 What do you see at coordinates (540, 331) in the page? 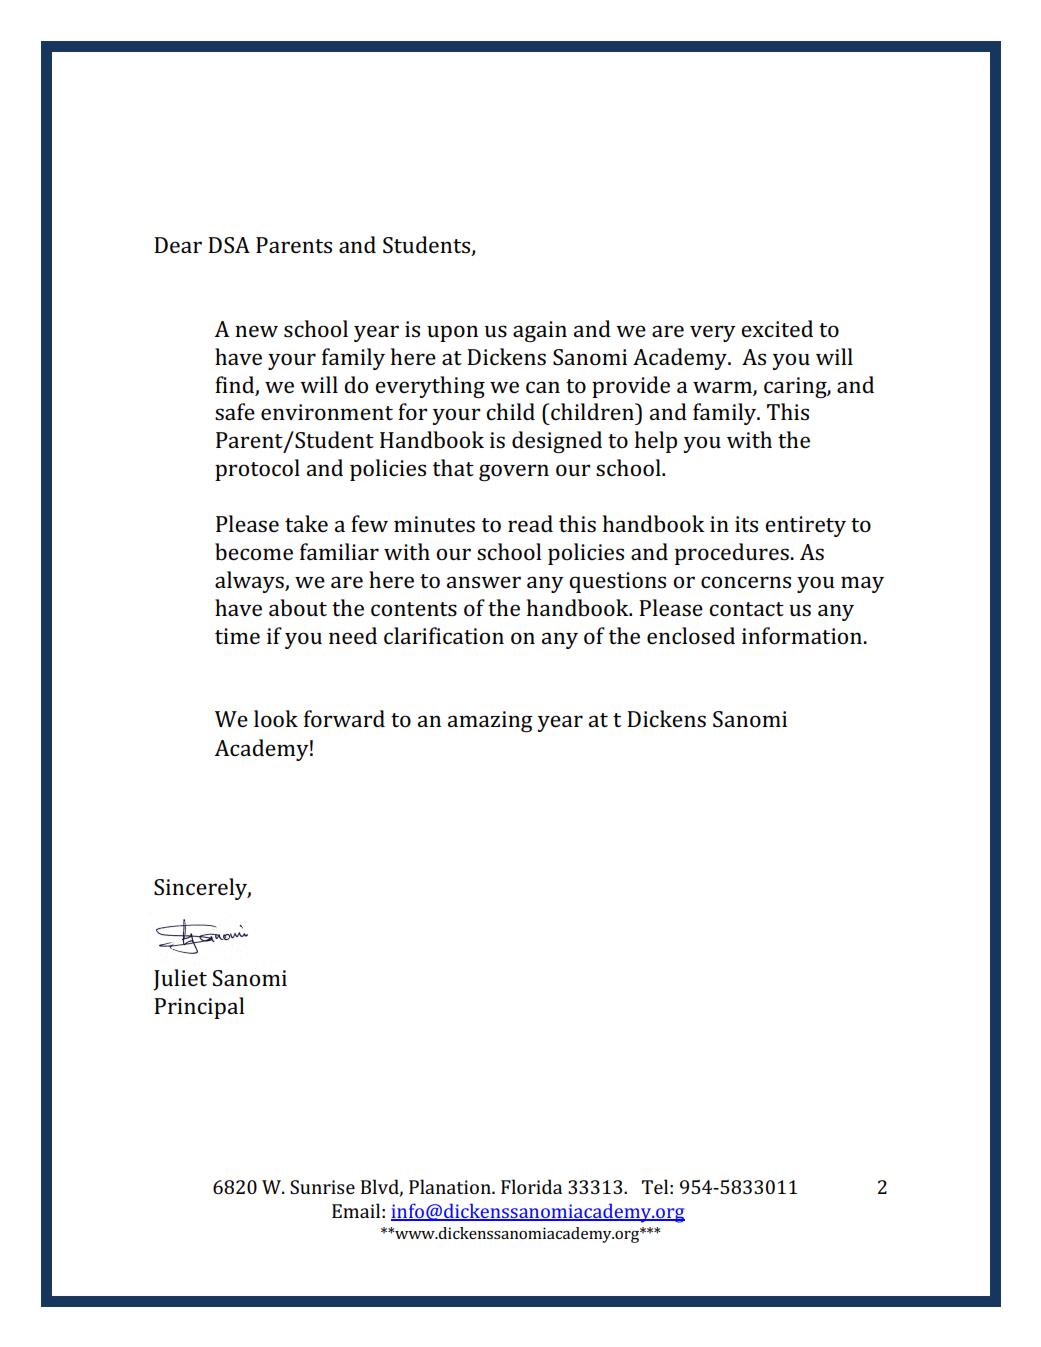
I see `again` at bounding box center [540, 331].
